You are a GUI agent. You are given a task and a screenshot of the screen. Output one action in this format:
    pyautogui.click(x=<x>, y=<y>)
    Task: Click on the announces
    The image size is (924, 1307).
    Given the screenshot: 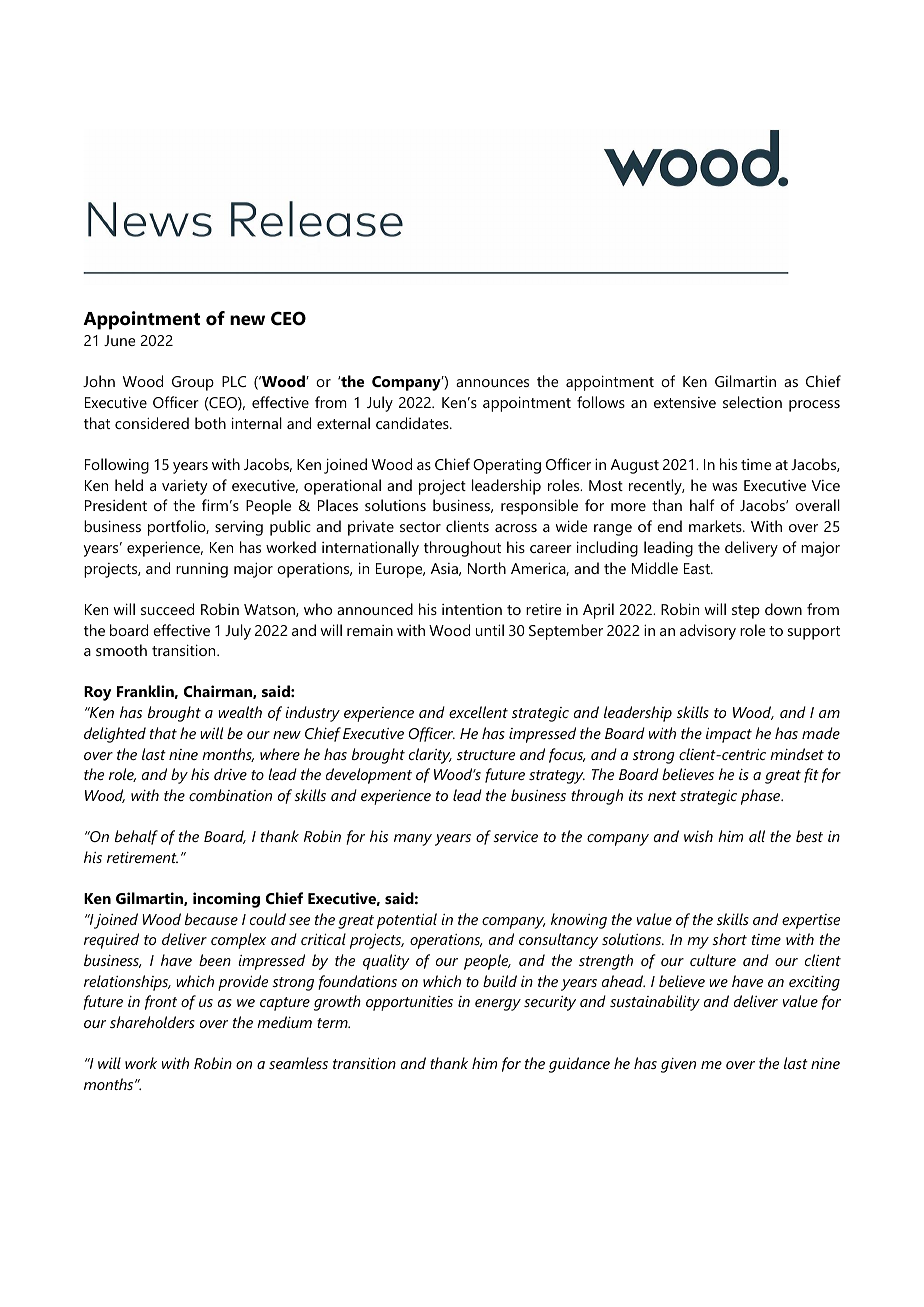 What is the action you would take?
    pyautogui.click(x=492, y=383)
